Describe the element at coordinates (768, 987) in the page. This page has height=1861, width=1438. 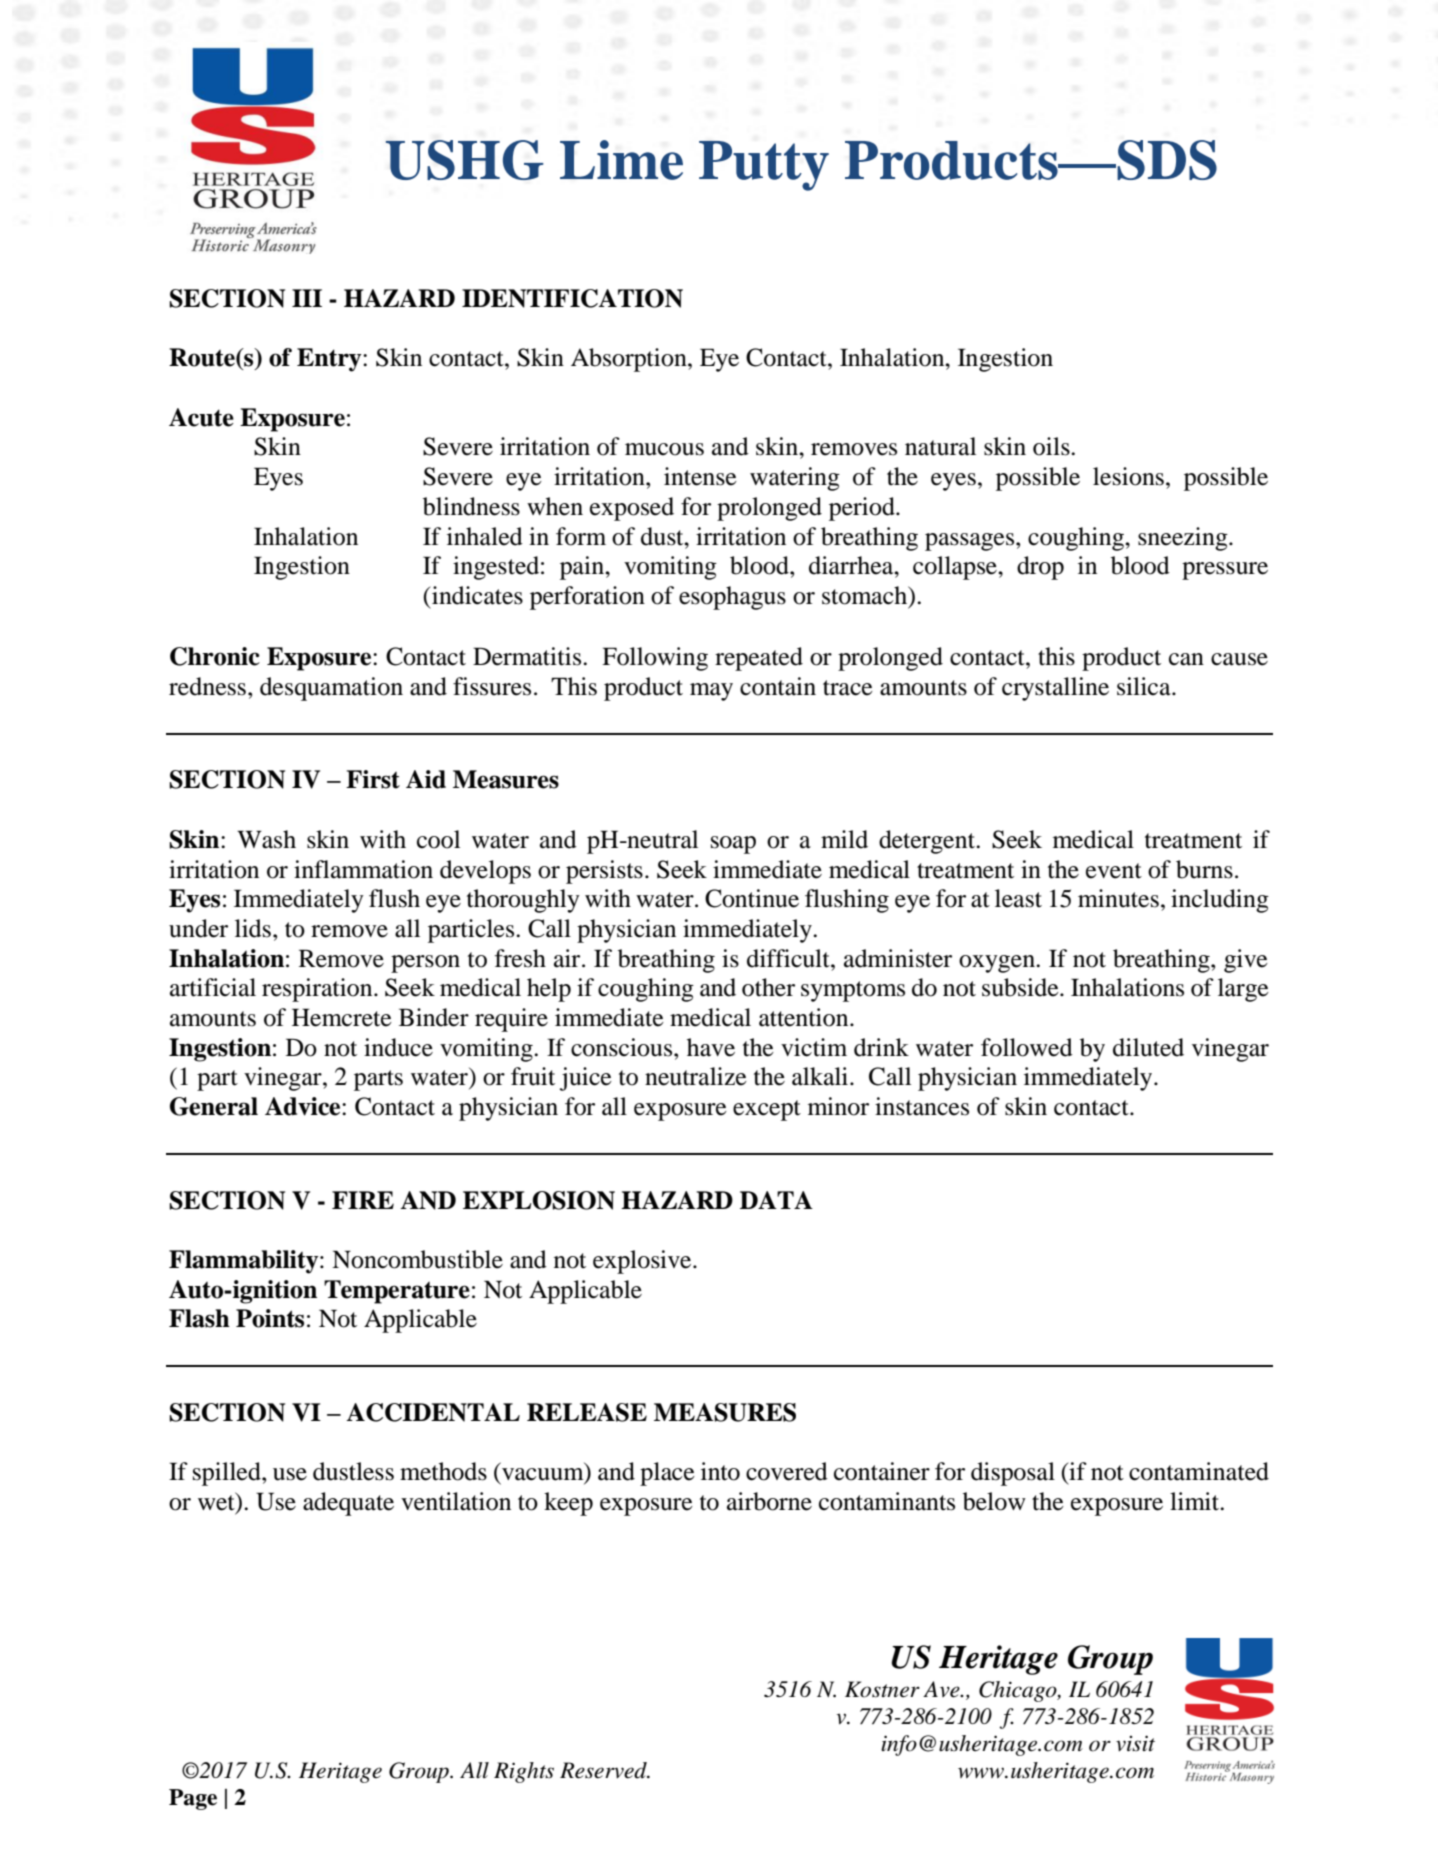
I see `other` at that location.
